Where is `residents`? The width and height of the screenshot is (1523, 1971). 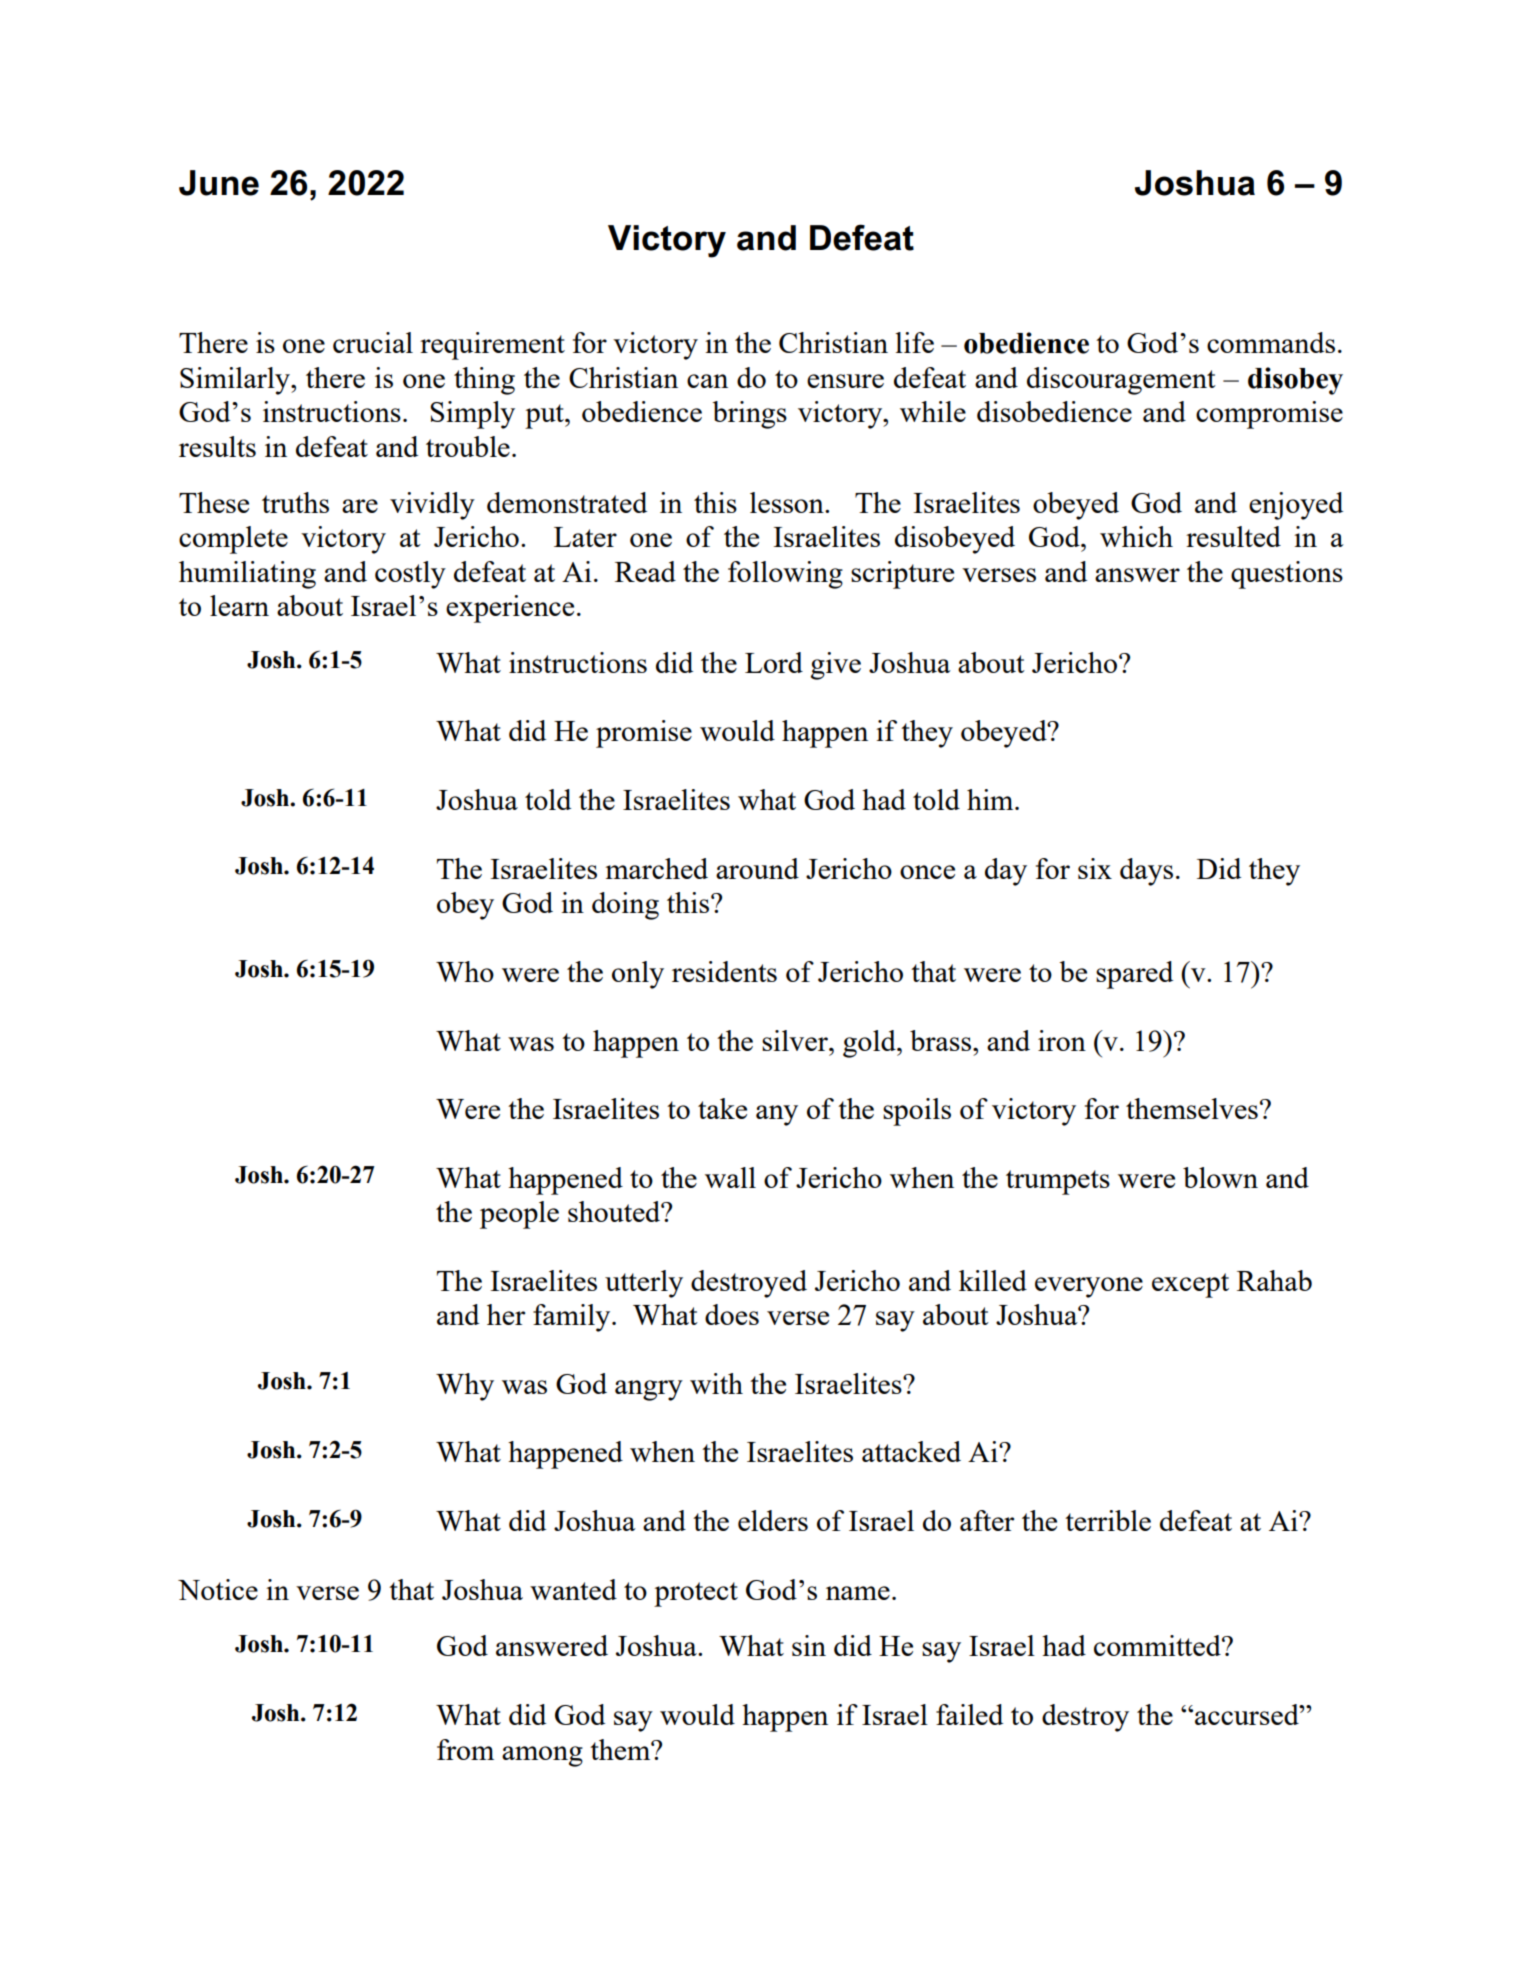 residents is located at coordinates (724, 971).
